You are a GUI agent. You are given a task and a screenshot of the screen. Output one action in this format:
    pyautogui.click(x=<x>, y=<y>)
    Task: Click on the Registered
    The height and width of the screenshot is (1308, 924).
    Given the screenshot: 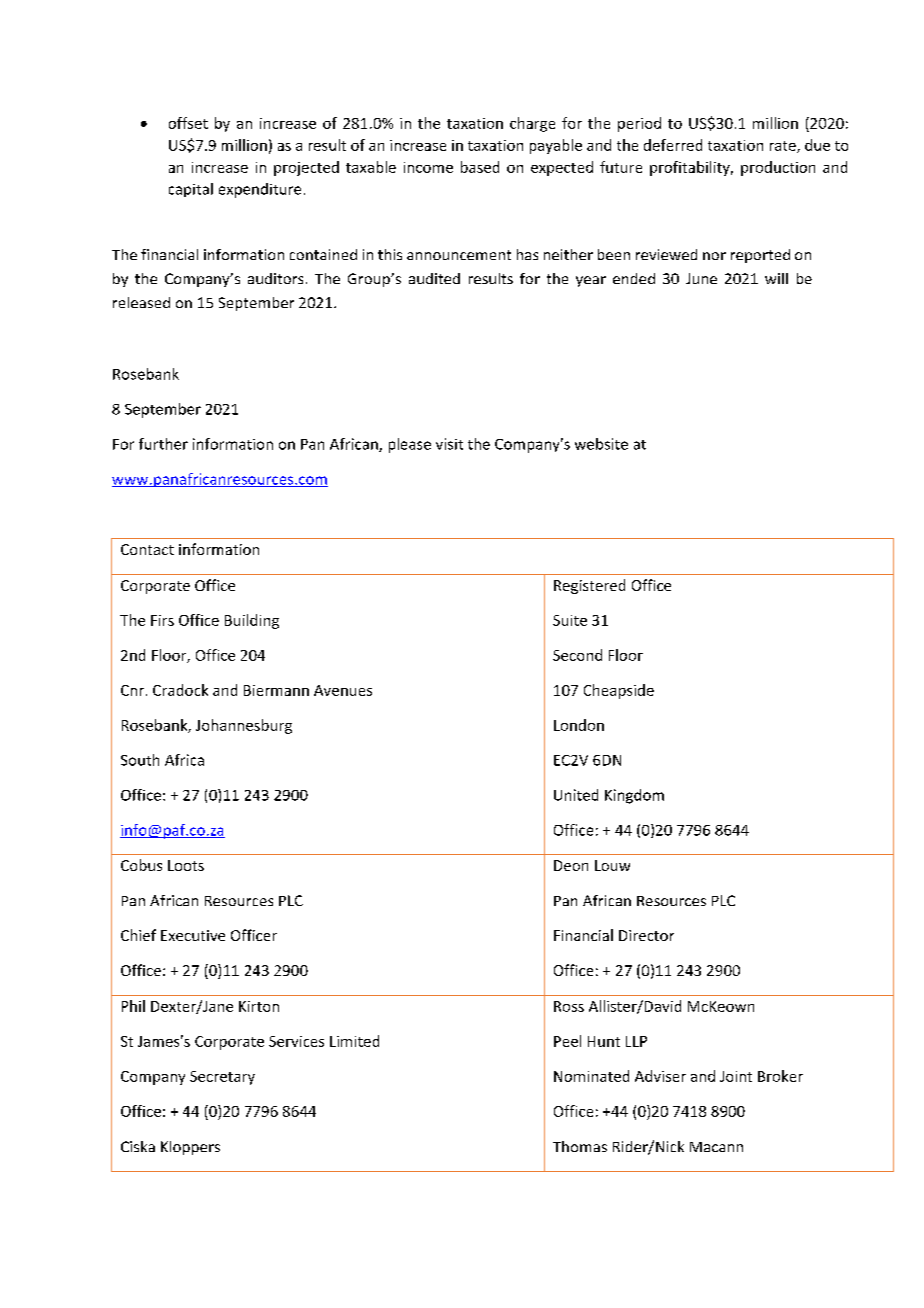 What is the action you would take?
    pyautogui.click(x=589, y=586)
